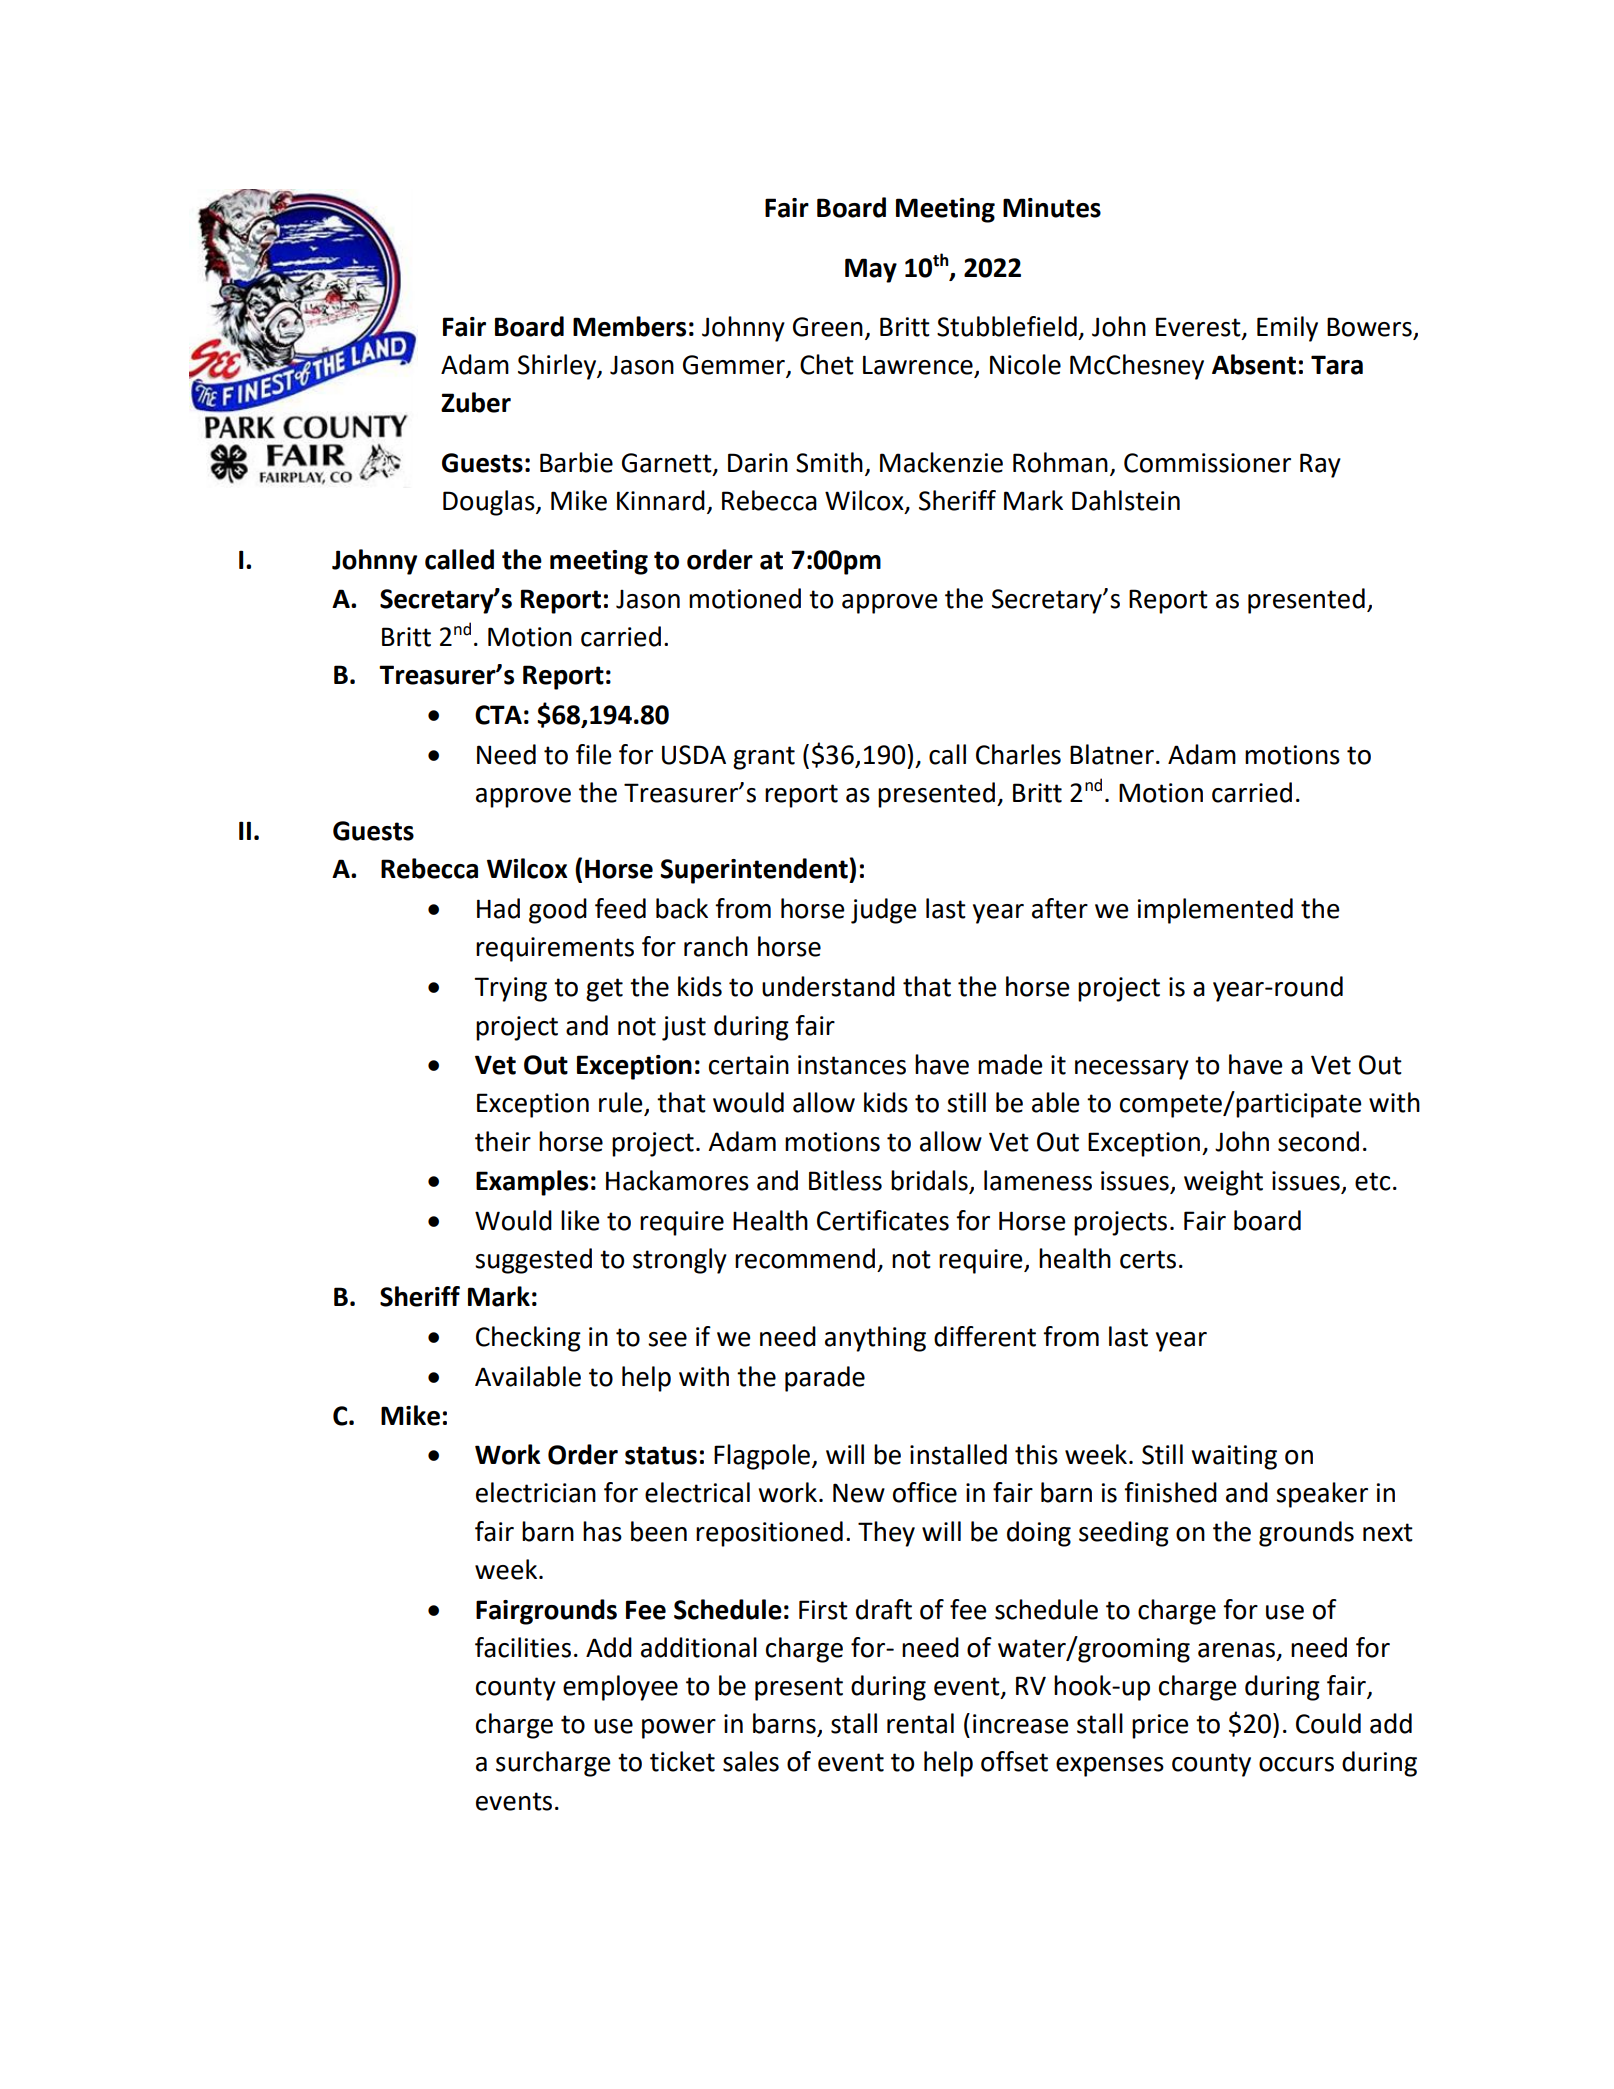  What do you see at coordinates (629, 326) in the image?
I see `Members` at bounding box center [629, 326].
